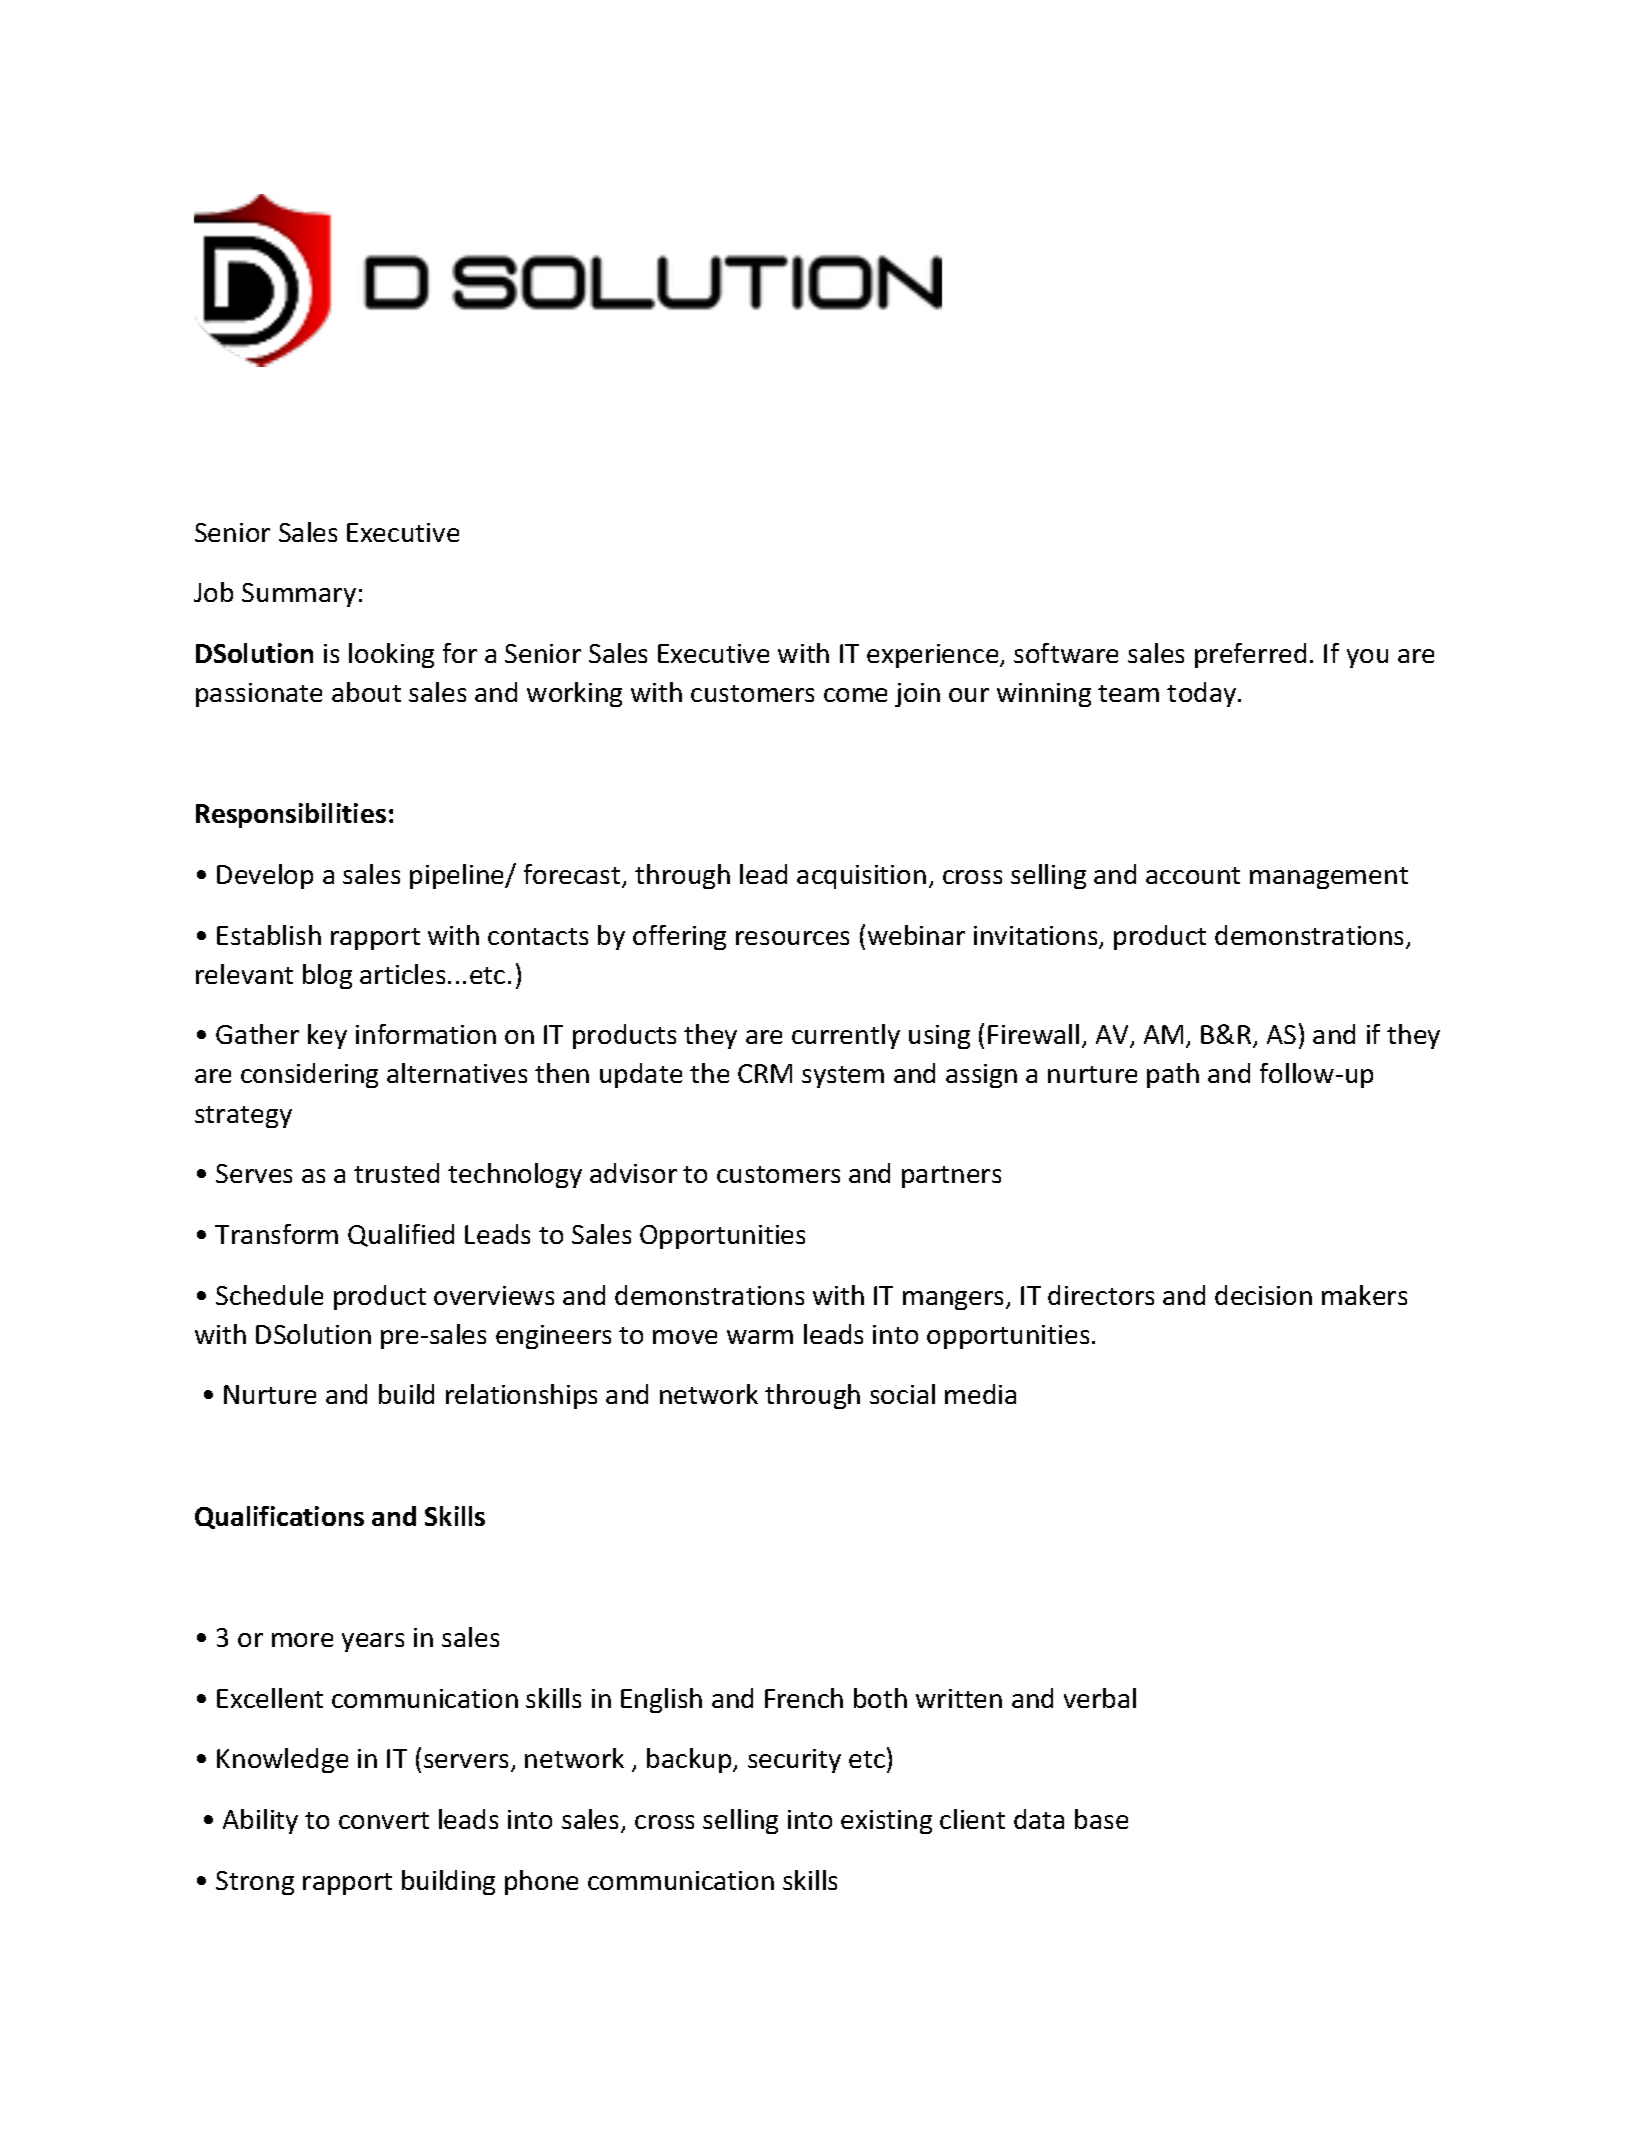 Image resolution: width=1651 pixels, height=2136 pixels. What do you see at coordinates (1173, 1075) in the image?
I see `path` at bounding box center [1173, 1075].
